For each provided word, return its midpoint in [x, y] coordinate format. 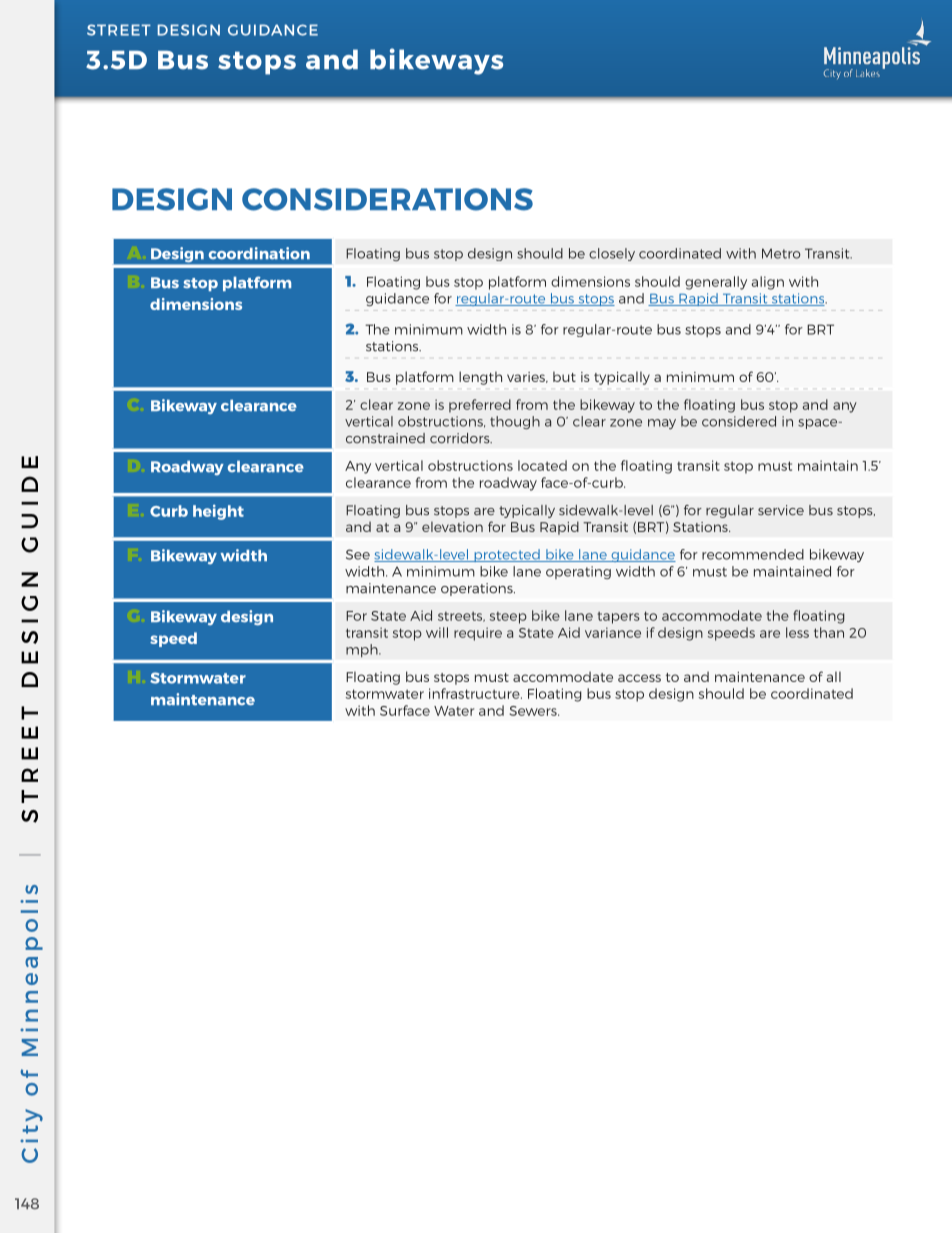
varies [527, 377]
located [542, 465]
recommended [753, 554]
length [480, 378]
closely [612, 254]
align [767, 283]
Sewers [534, 711]
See [358, 554]
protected [507, 555]
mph [363, 650]
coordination [259, 253]
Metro [781, 253]
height [218, 512]
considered [739, 421]
